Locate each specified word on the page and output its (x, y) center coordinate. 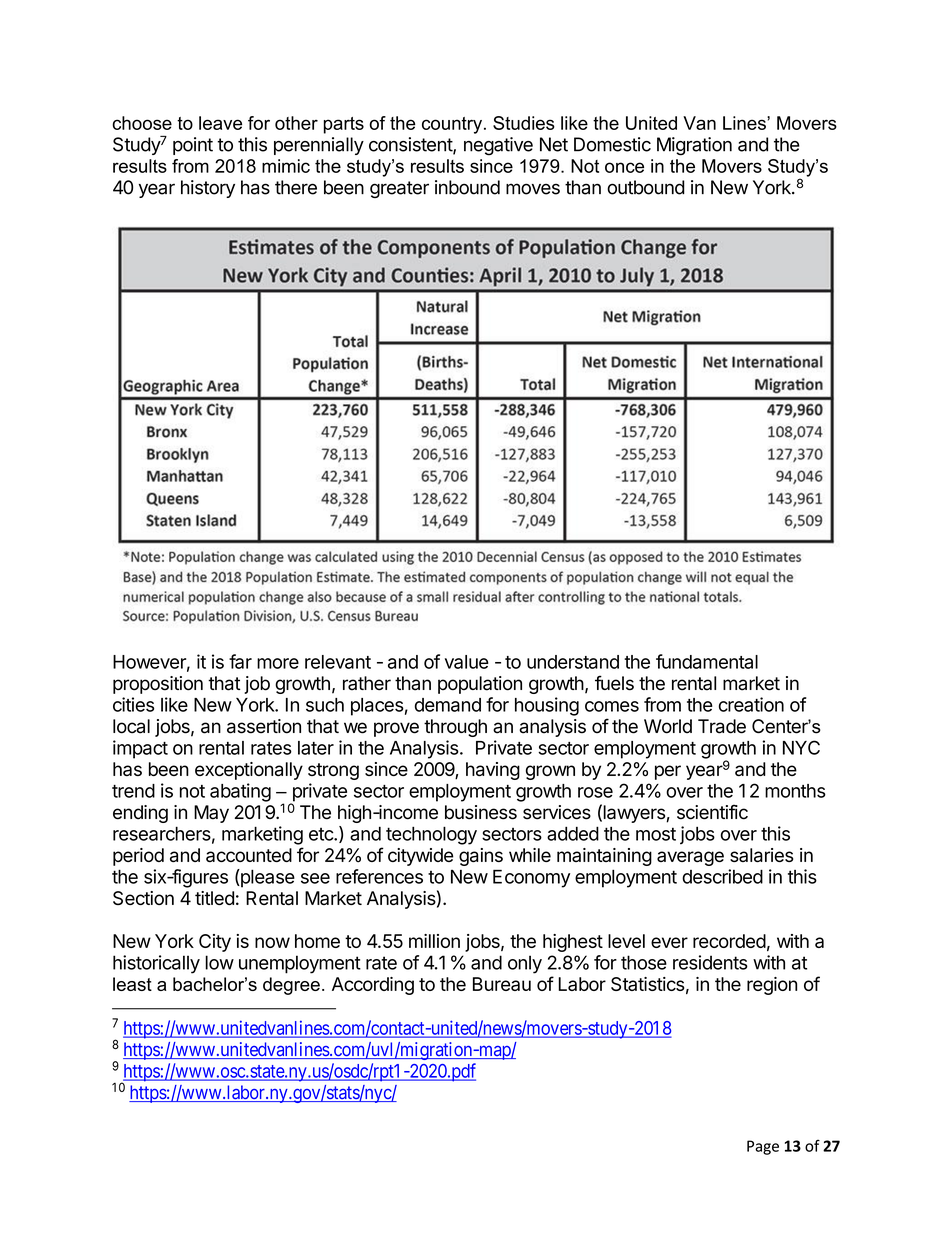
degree (291, 986)
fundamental (707, 661)
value (467, 662)
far (240, 661)
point (193, 146)
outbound (646, 187)
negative (498, 146)
